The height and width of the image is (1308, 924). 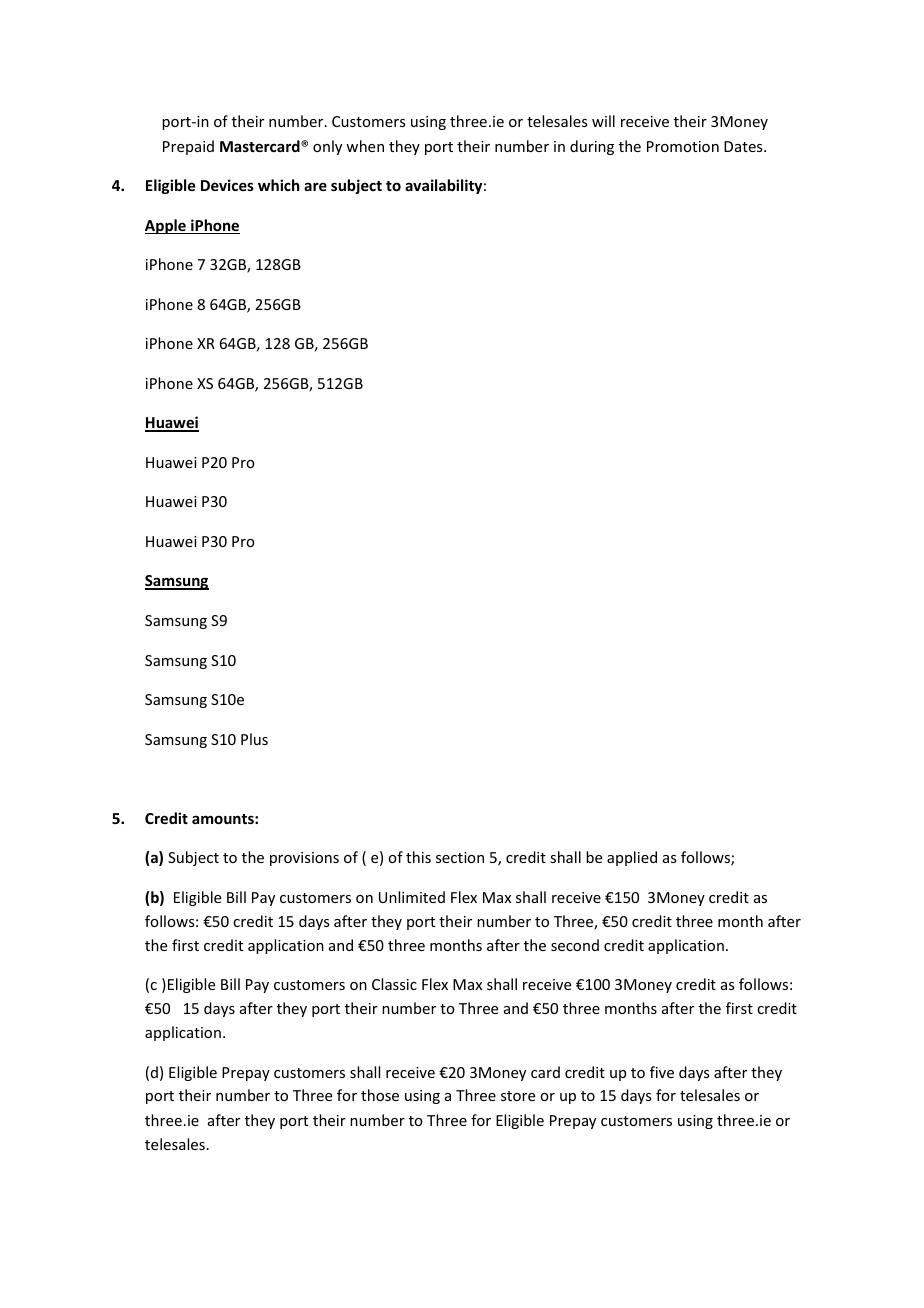 What do you see at coordinates (460, 857) in the image?
I see `section` at bounding box center [460, 857].
